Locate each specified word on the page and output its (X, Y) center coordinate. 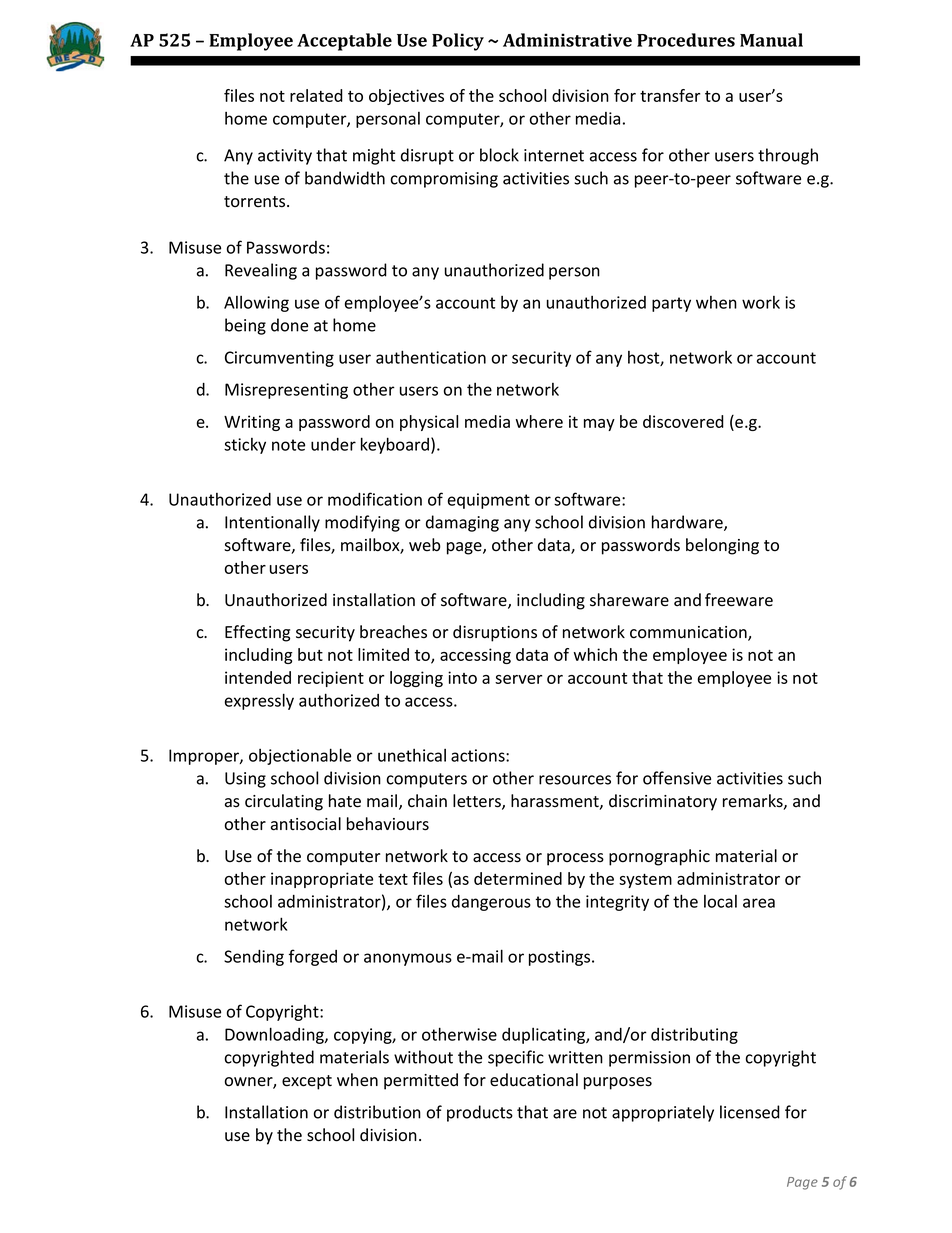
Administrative (567, 40)
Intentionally (272, 523)
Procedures (686, 40)
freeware (739, 600)
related (316, 95)
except (307, 1082)
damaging (462, 523)
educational (534, 1080)
